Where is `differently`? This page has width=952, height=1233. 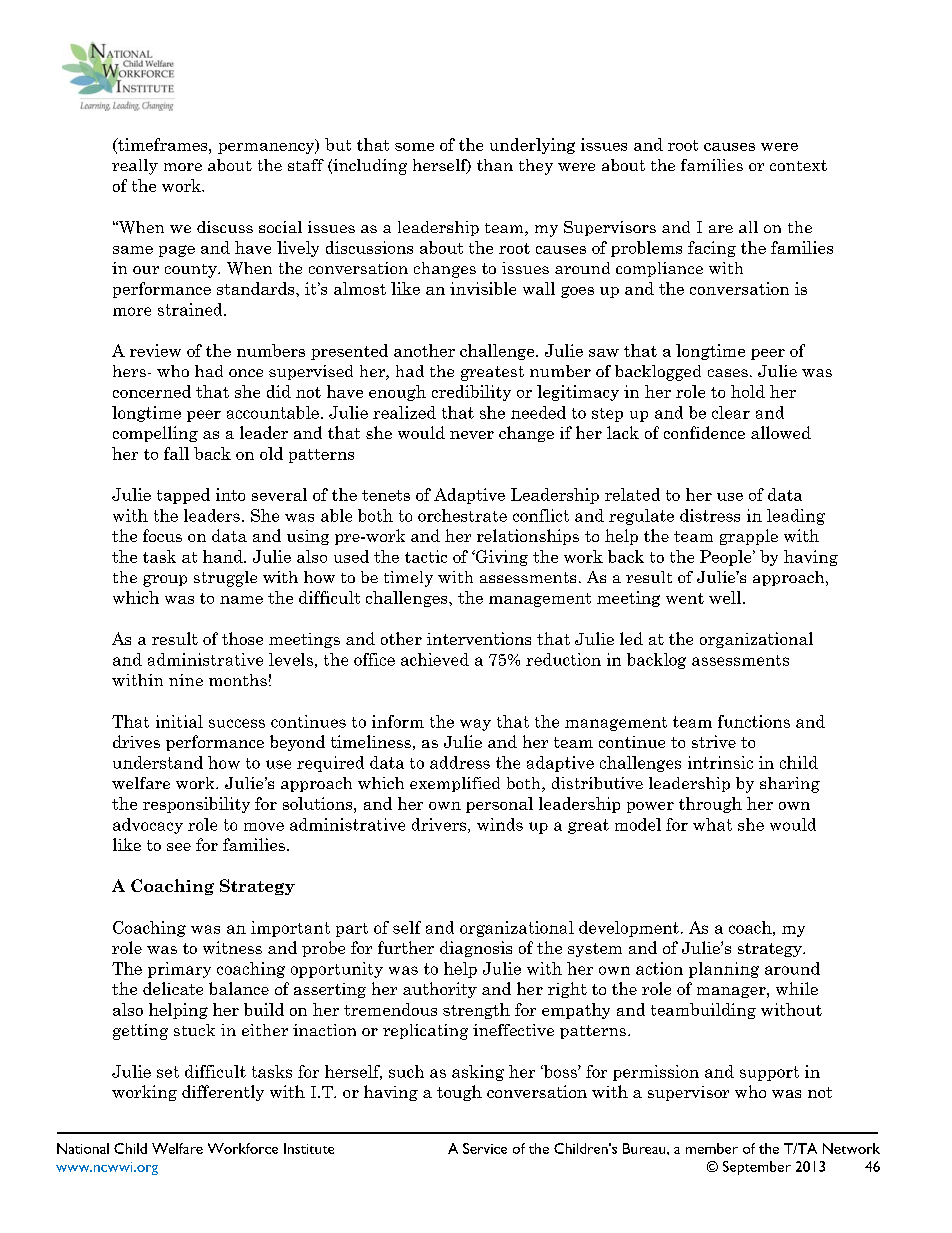 differently is located at coordinates (223, 1093).
